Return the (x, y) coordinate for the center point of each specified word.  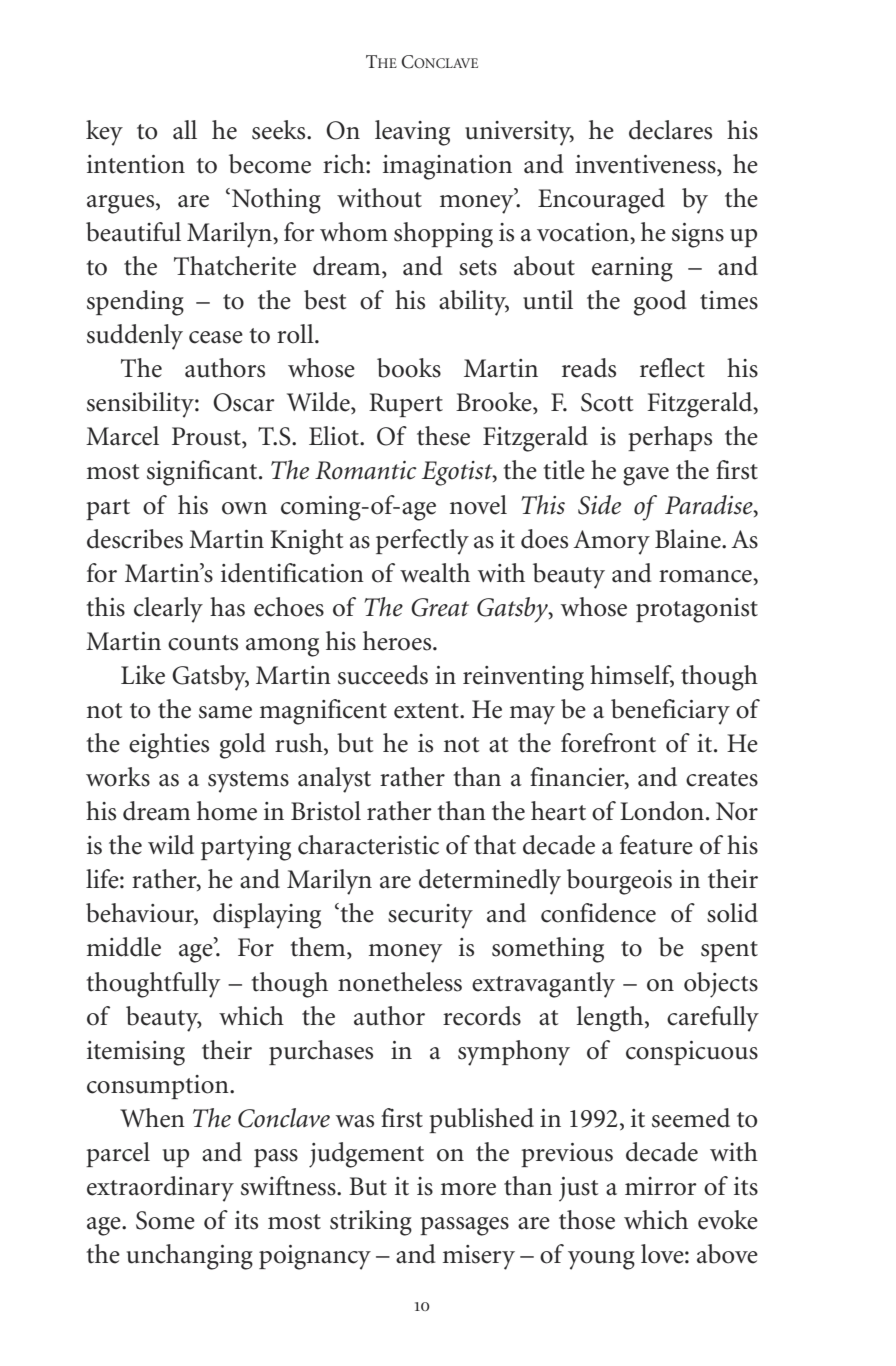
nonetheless (400, 982)
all (185, 130)
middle (124, 947)
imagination (447, 167)
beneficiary (670, 712)
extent (428, 711)
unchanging (190, 1257)
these (443, 436)
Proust (207, 437)
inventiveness (646, 165)
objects (721, 985)
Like (143, 675)
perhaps (670, 438)
